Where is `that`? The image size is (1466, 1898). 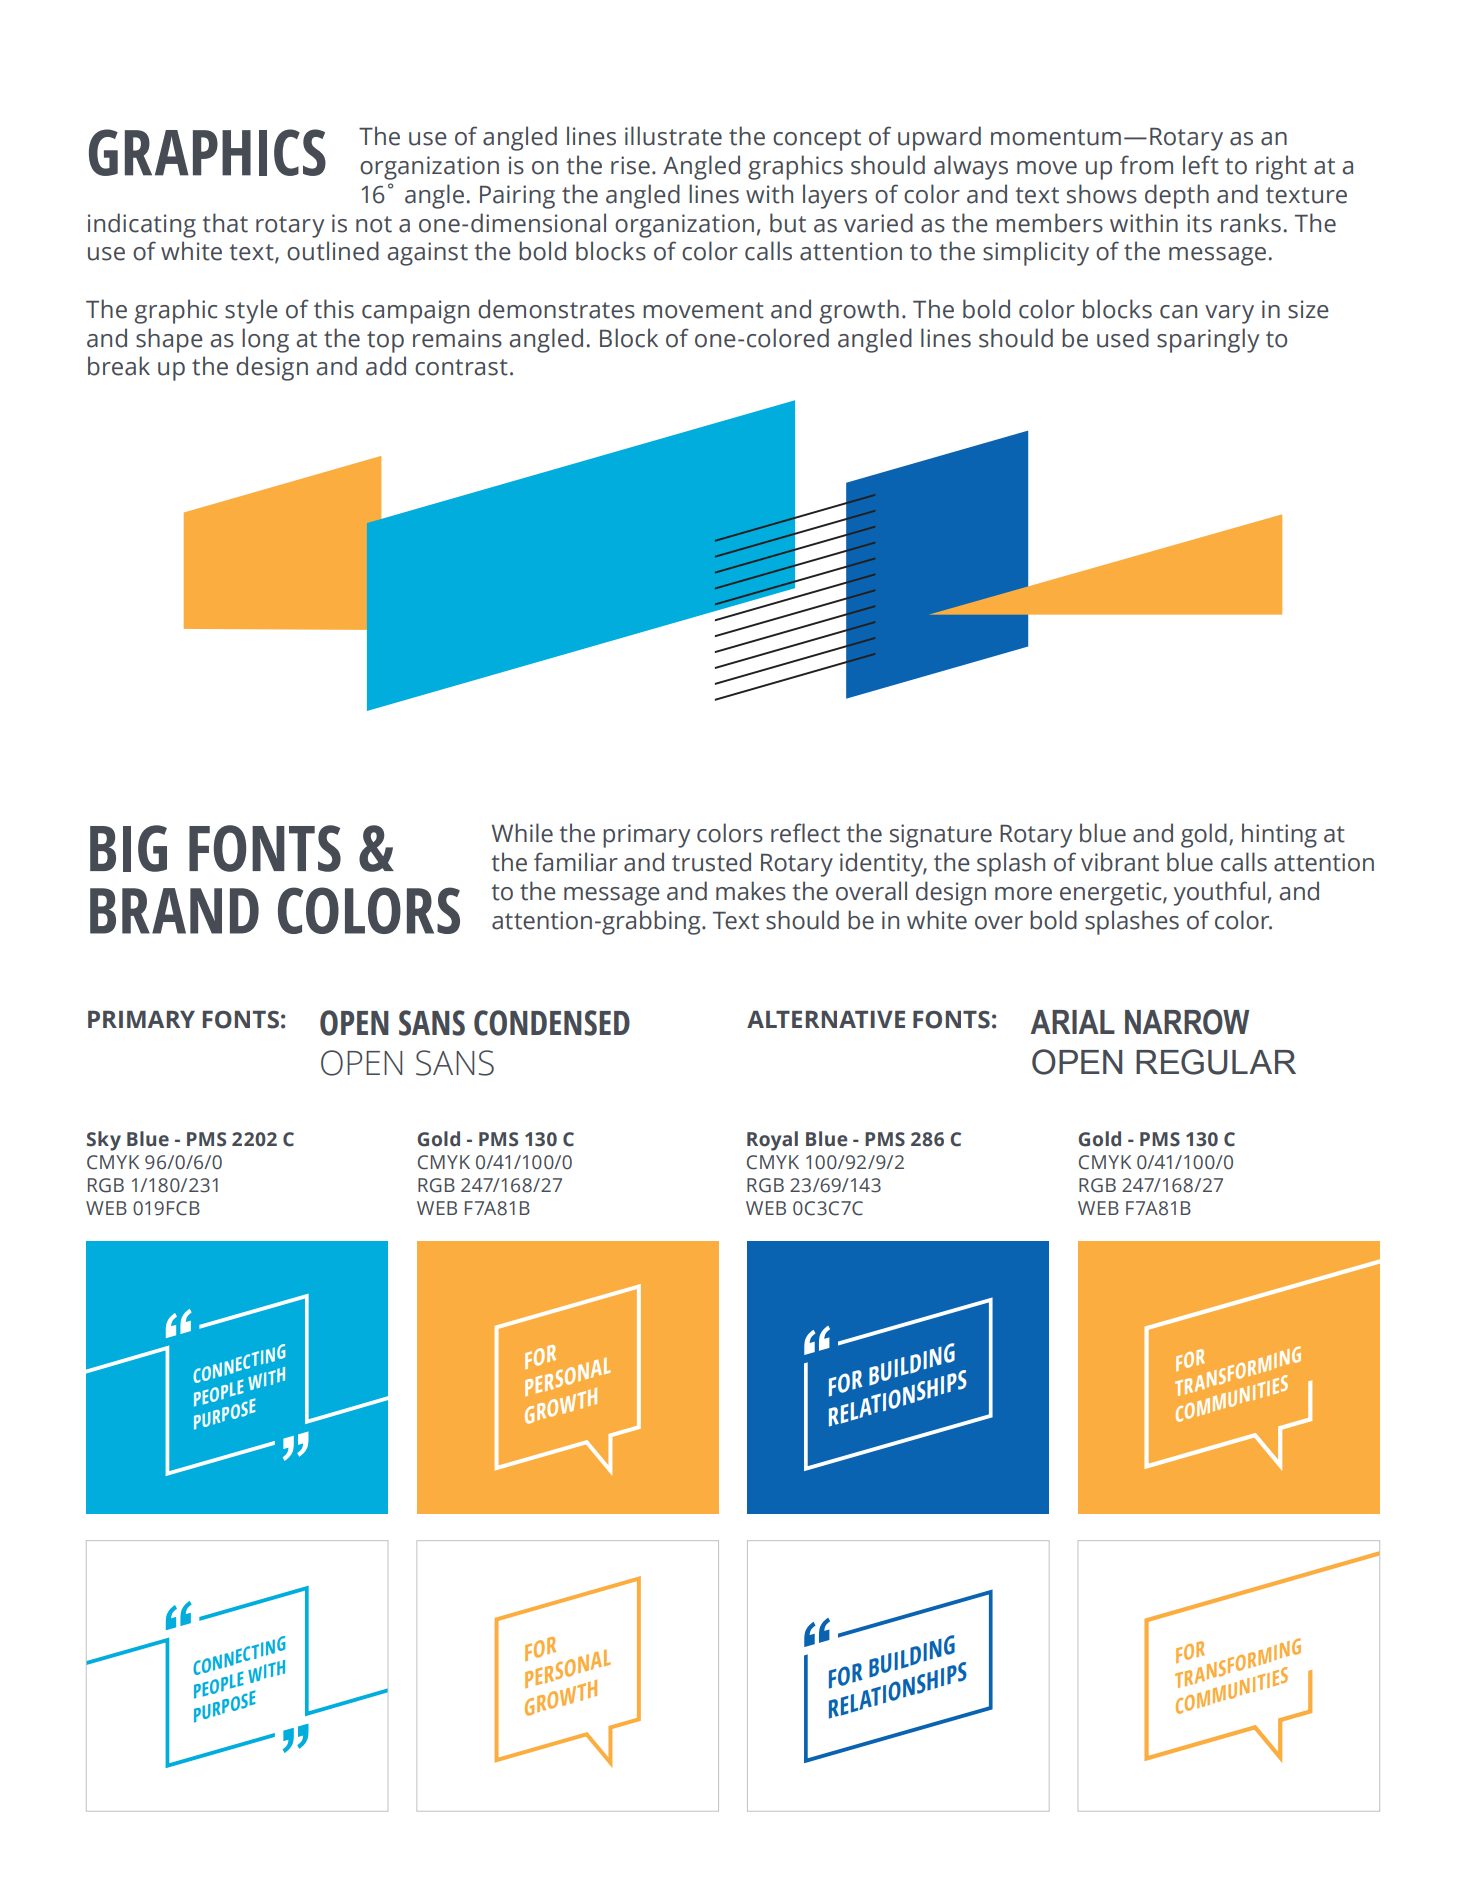 that is located at coordinates (225, 223).
